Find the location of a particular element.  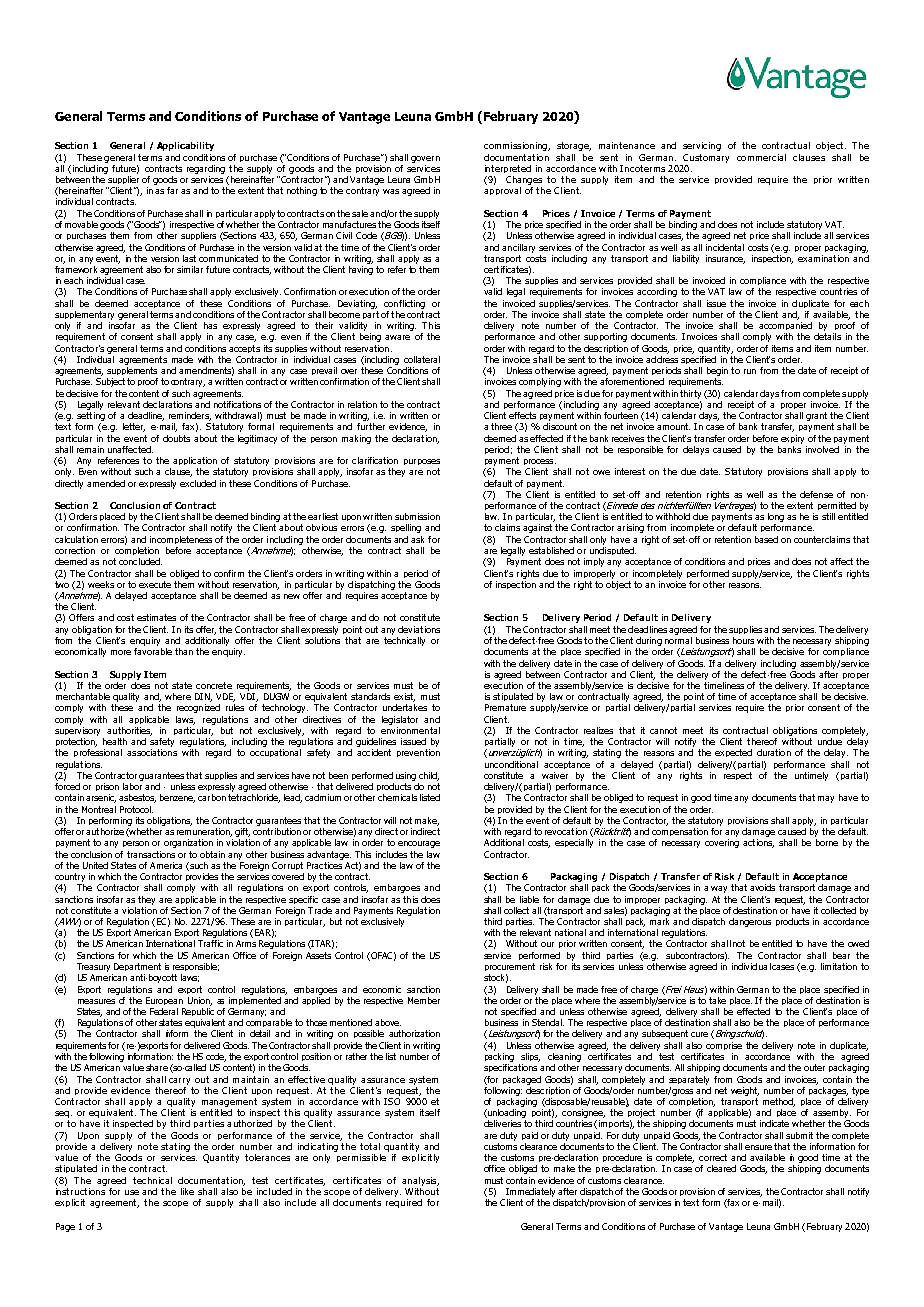

analysis is located at coordinates (420, 1181).
